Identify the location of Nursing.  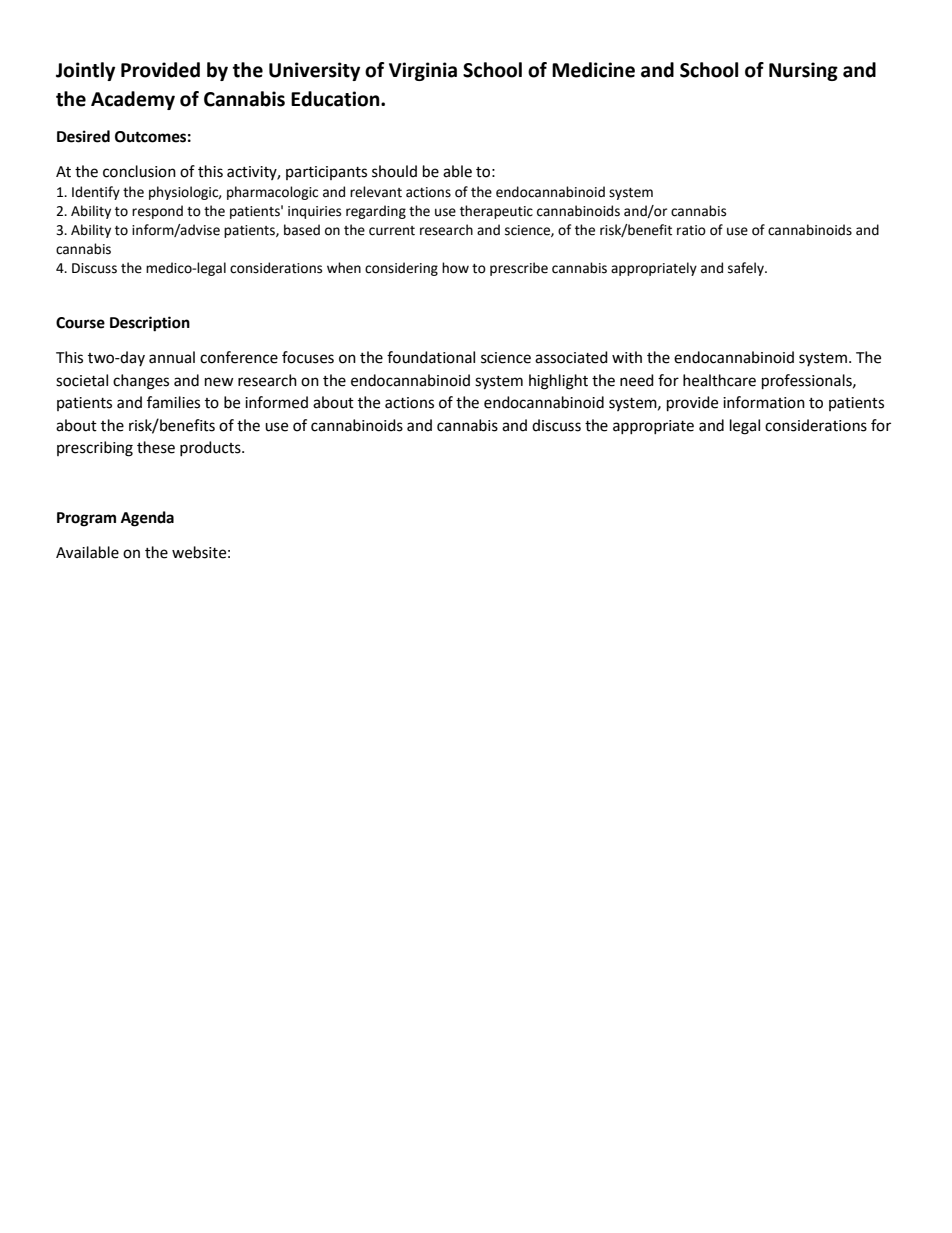
(803, 71).
